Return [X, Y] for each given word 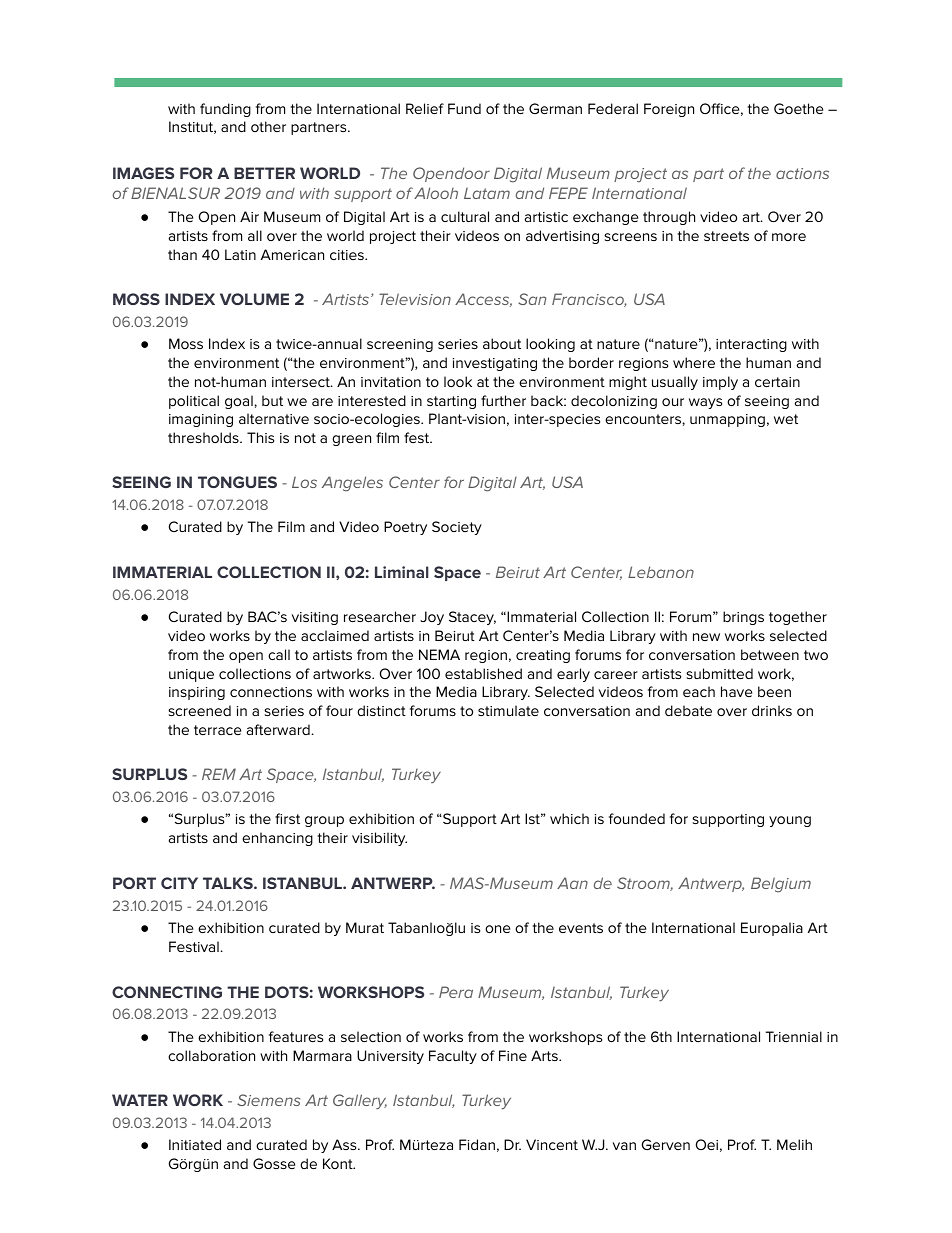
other [268, 126]
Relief [425, 108]
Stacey [472, 618]
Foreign [669, 110]
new [706, 637]
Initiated [195, 1144]
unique [191, 675]
